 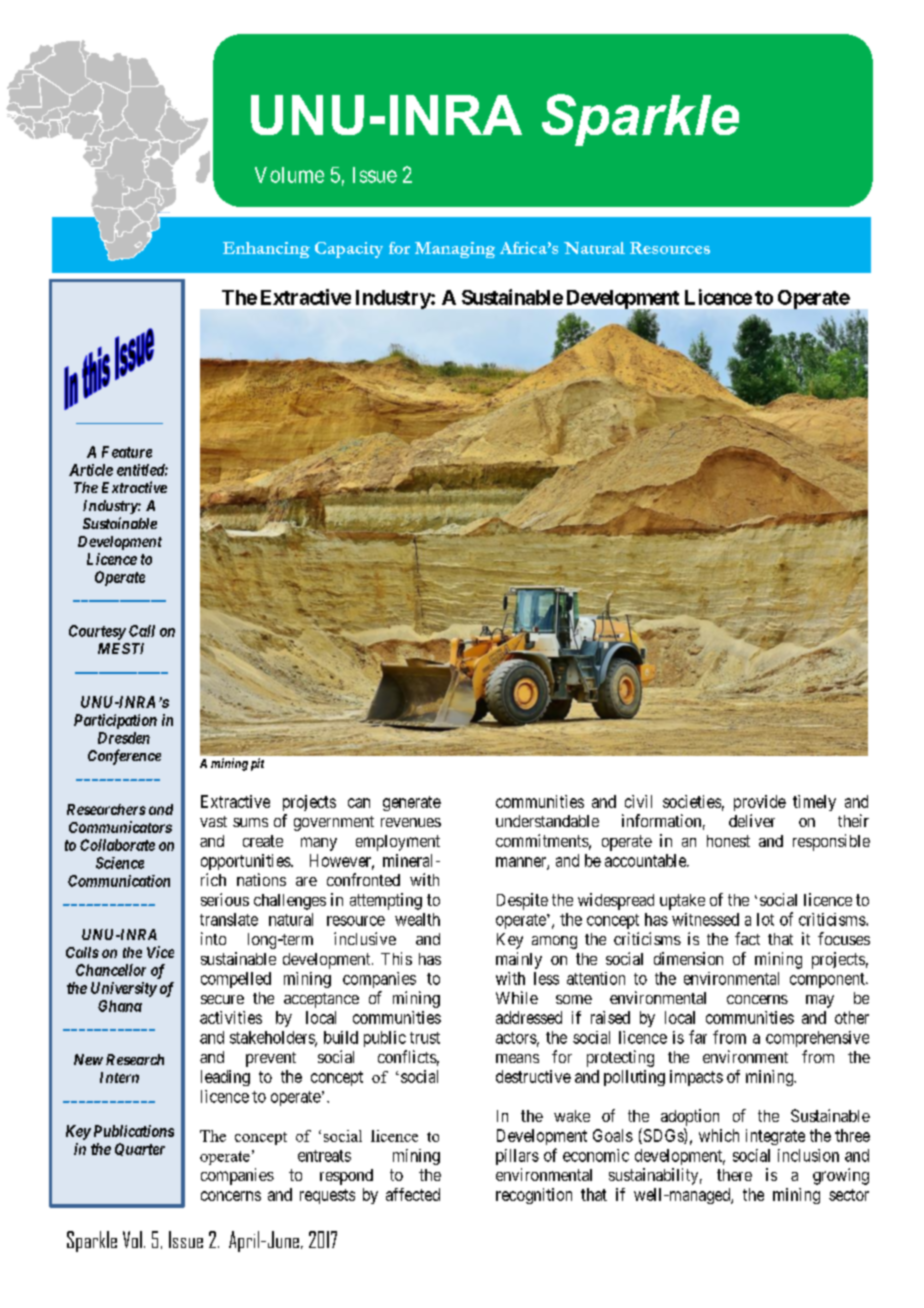 I want to click on Quarter, so click(x=140, y=1149).
